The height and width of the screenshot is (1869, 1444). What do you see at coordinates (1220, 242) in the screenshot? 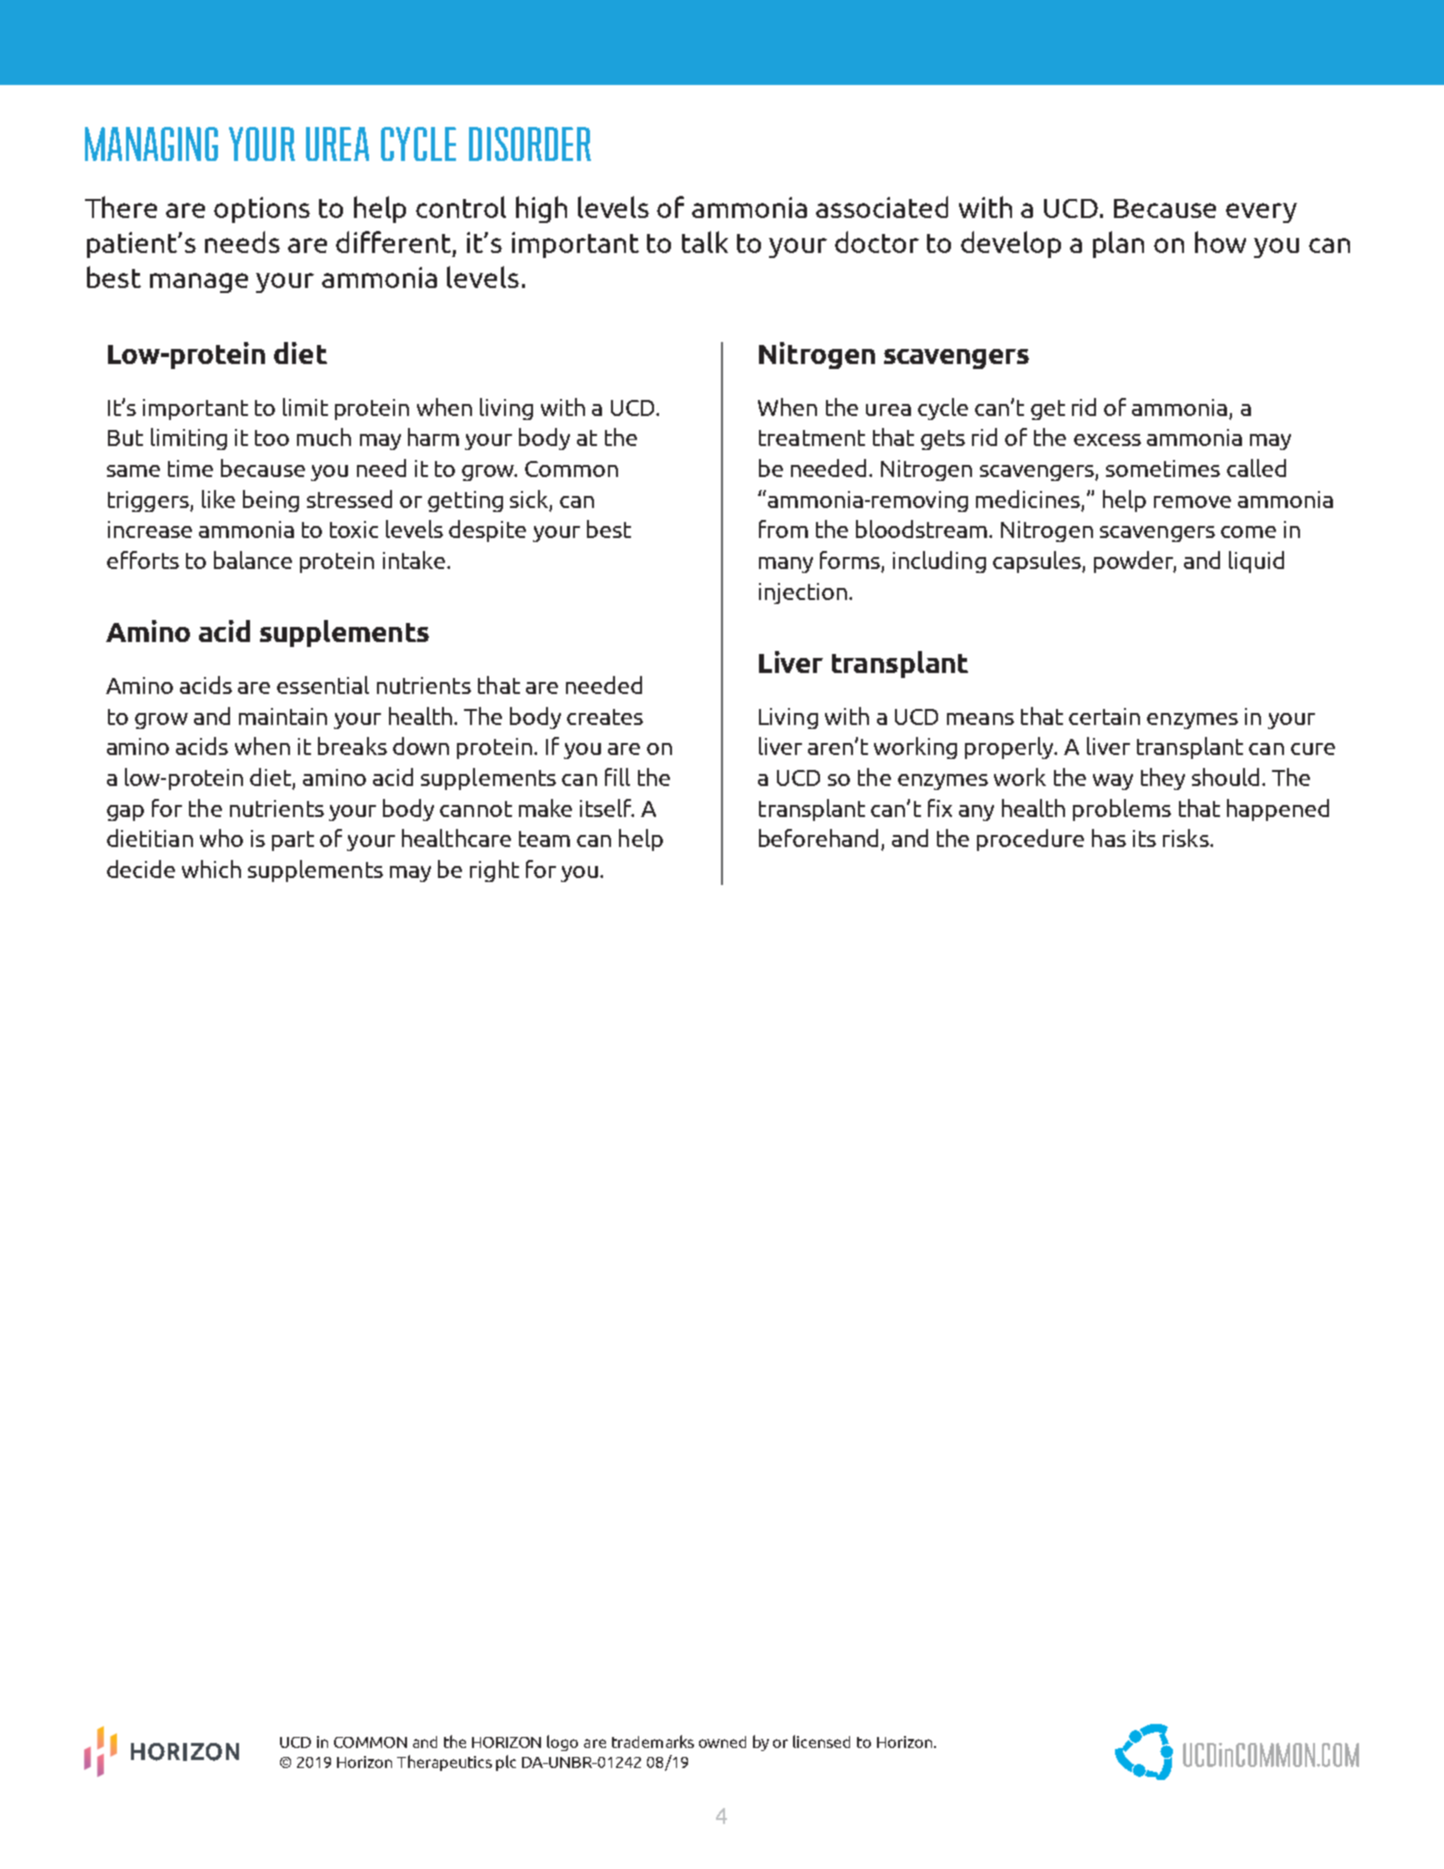
I see `how` at bounding box center [1220, 242].
